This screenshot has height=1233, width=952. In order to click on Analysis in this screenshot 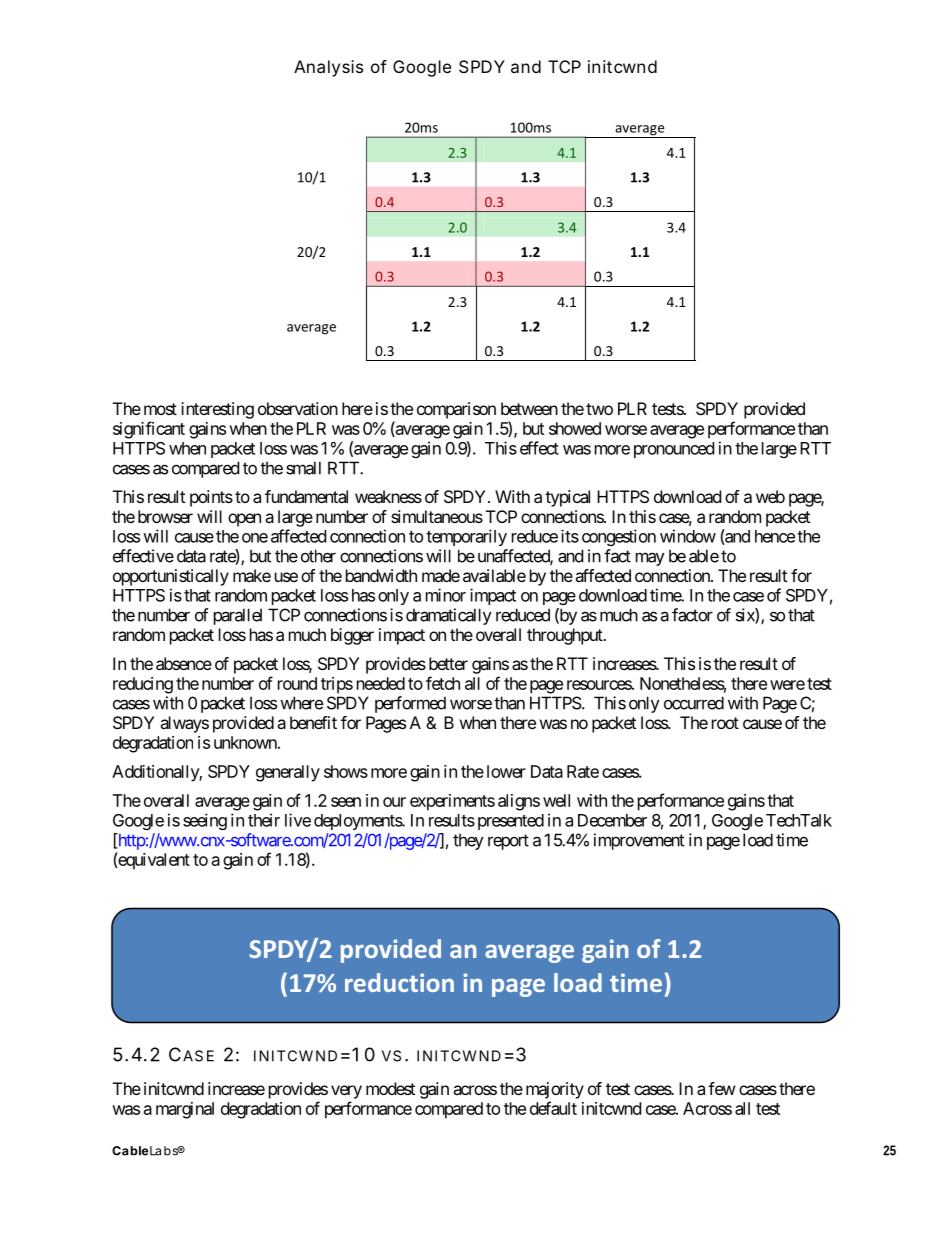, I will do `click(328, 68)`.
